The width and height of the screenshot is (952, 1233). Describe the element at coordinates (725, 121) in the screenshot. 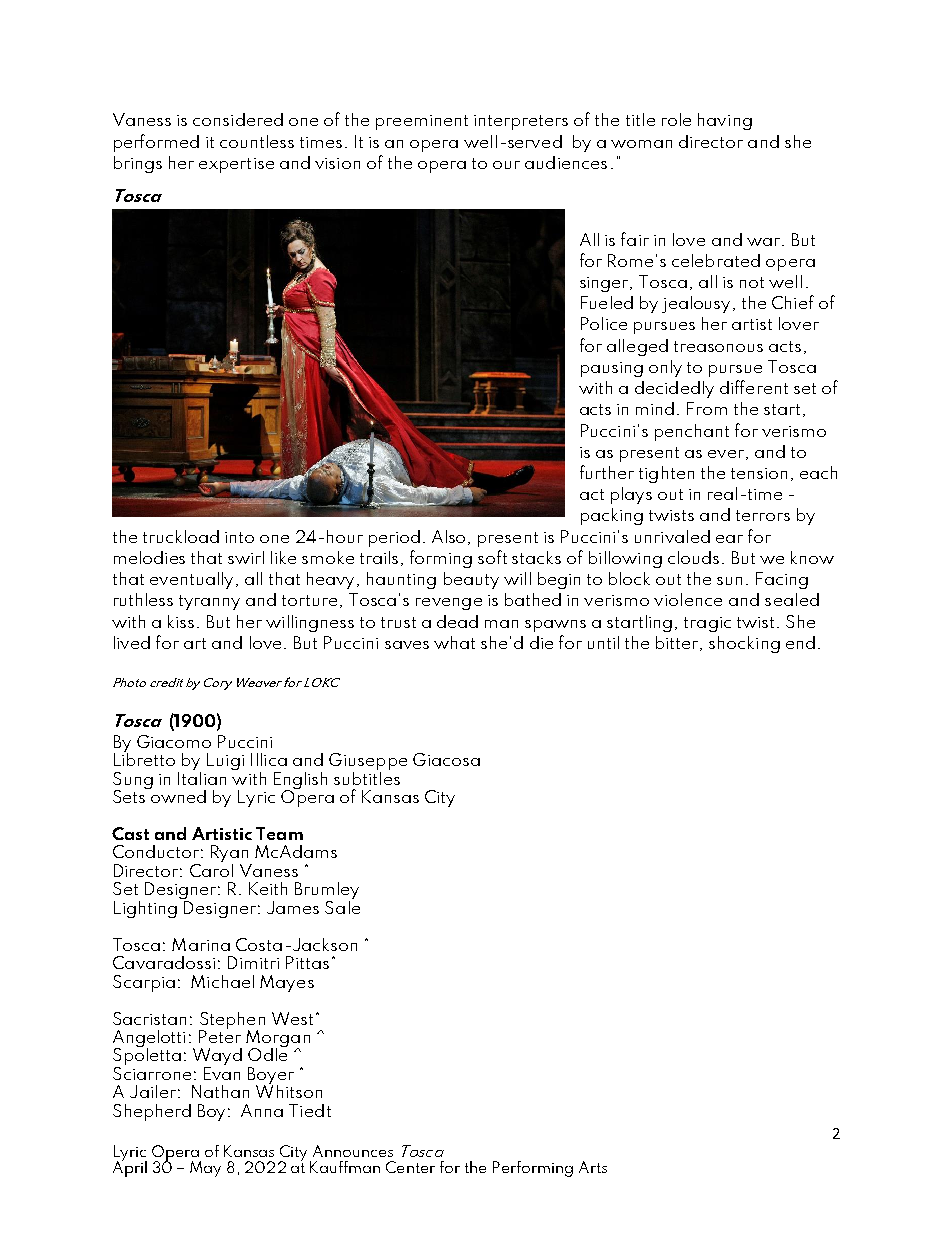

I see `having` at that location.
